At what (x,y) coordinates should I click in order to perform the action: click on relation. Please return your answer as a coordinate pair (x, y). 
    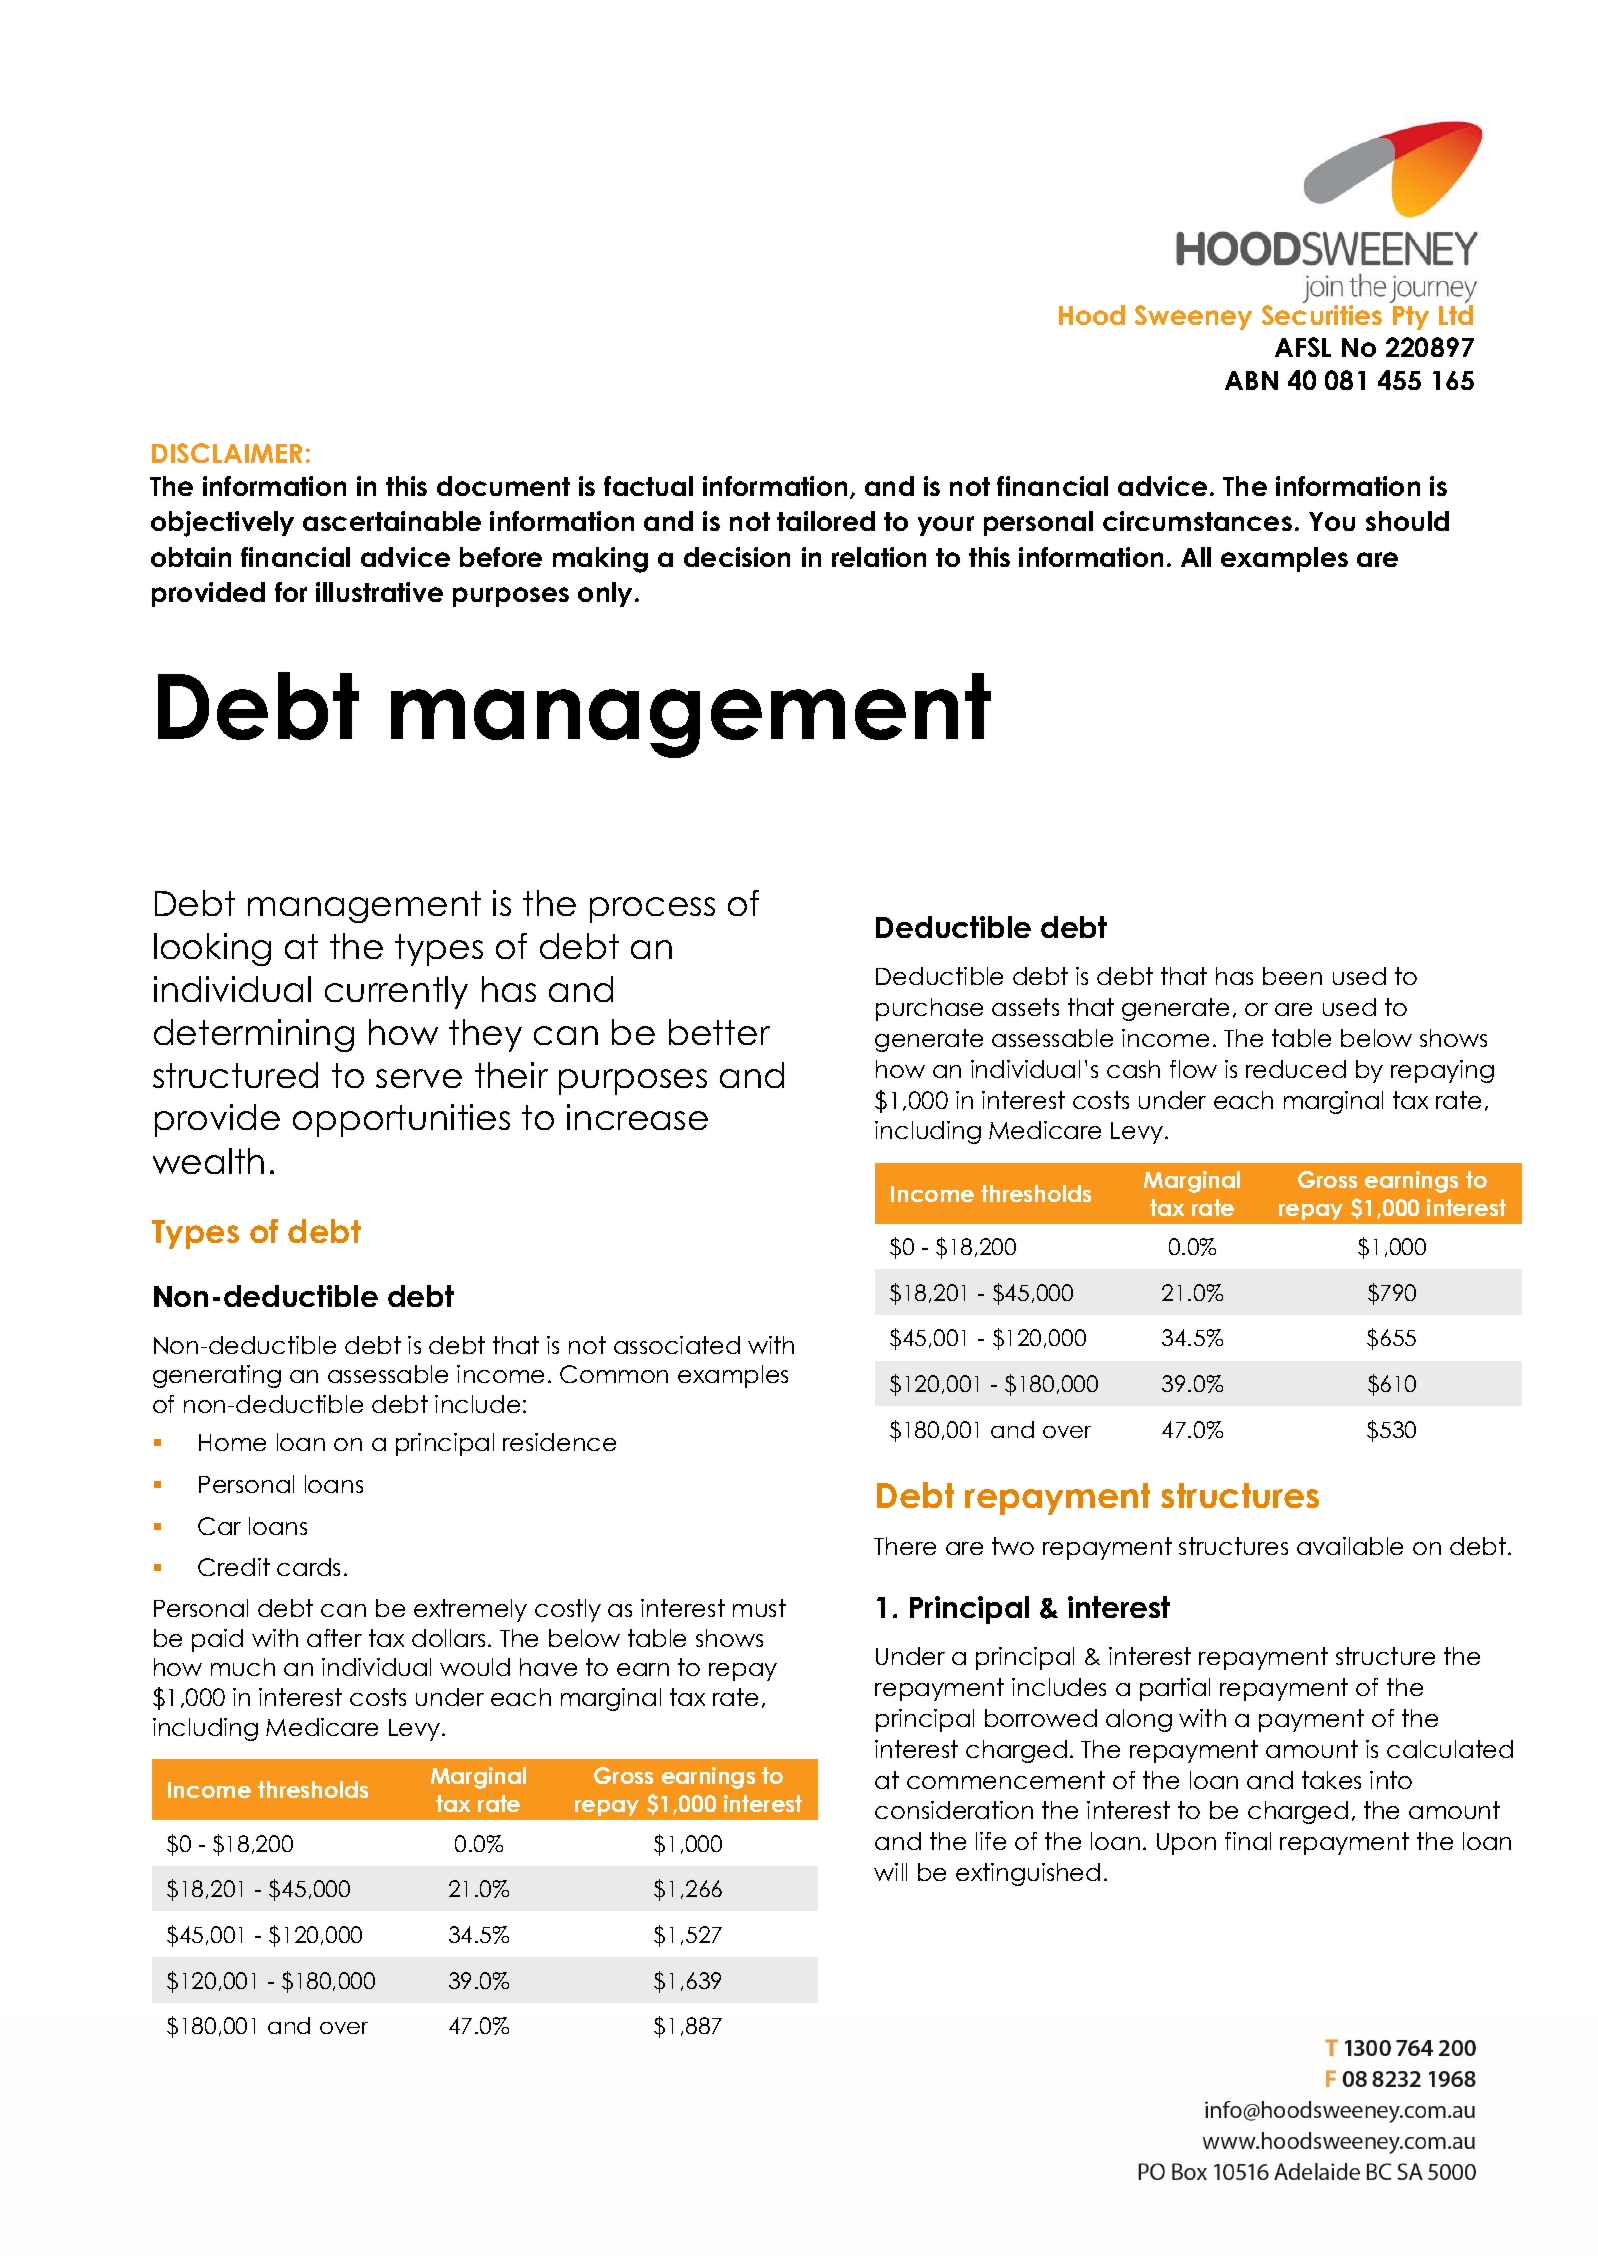
    Looking at the image, I should click on (879, 557).
